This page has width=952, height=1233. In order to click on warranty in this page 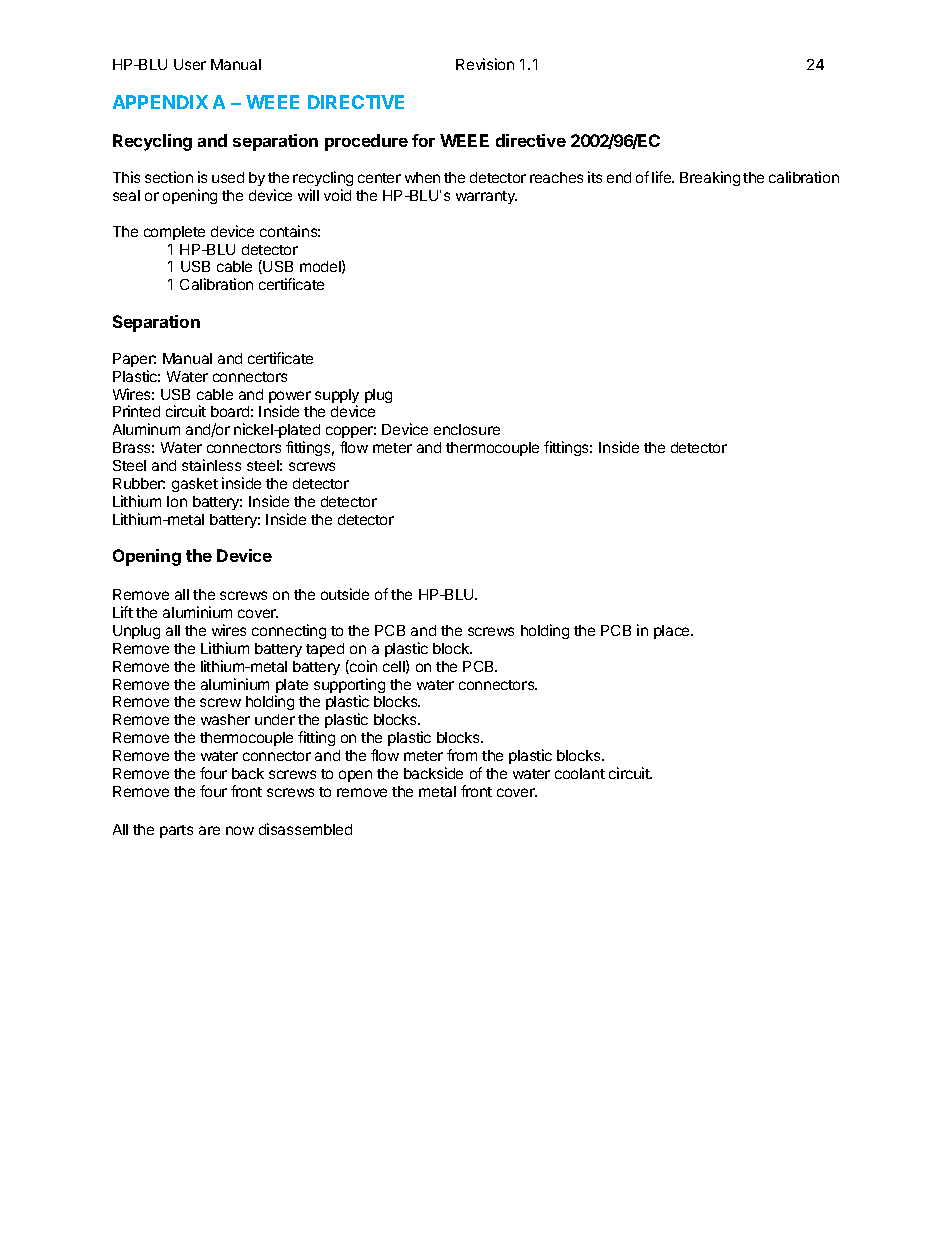, I will do `click(486, 197)`.
